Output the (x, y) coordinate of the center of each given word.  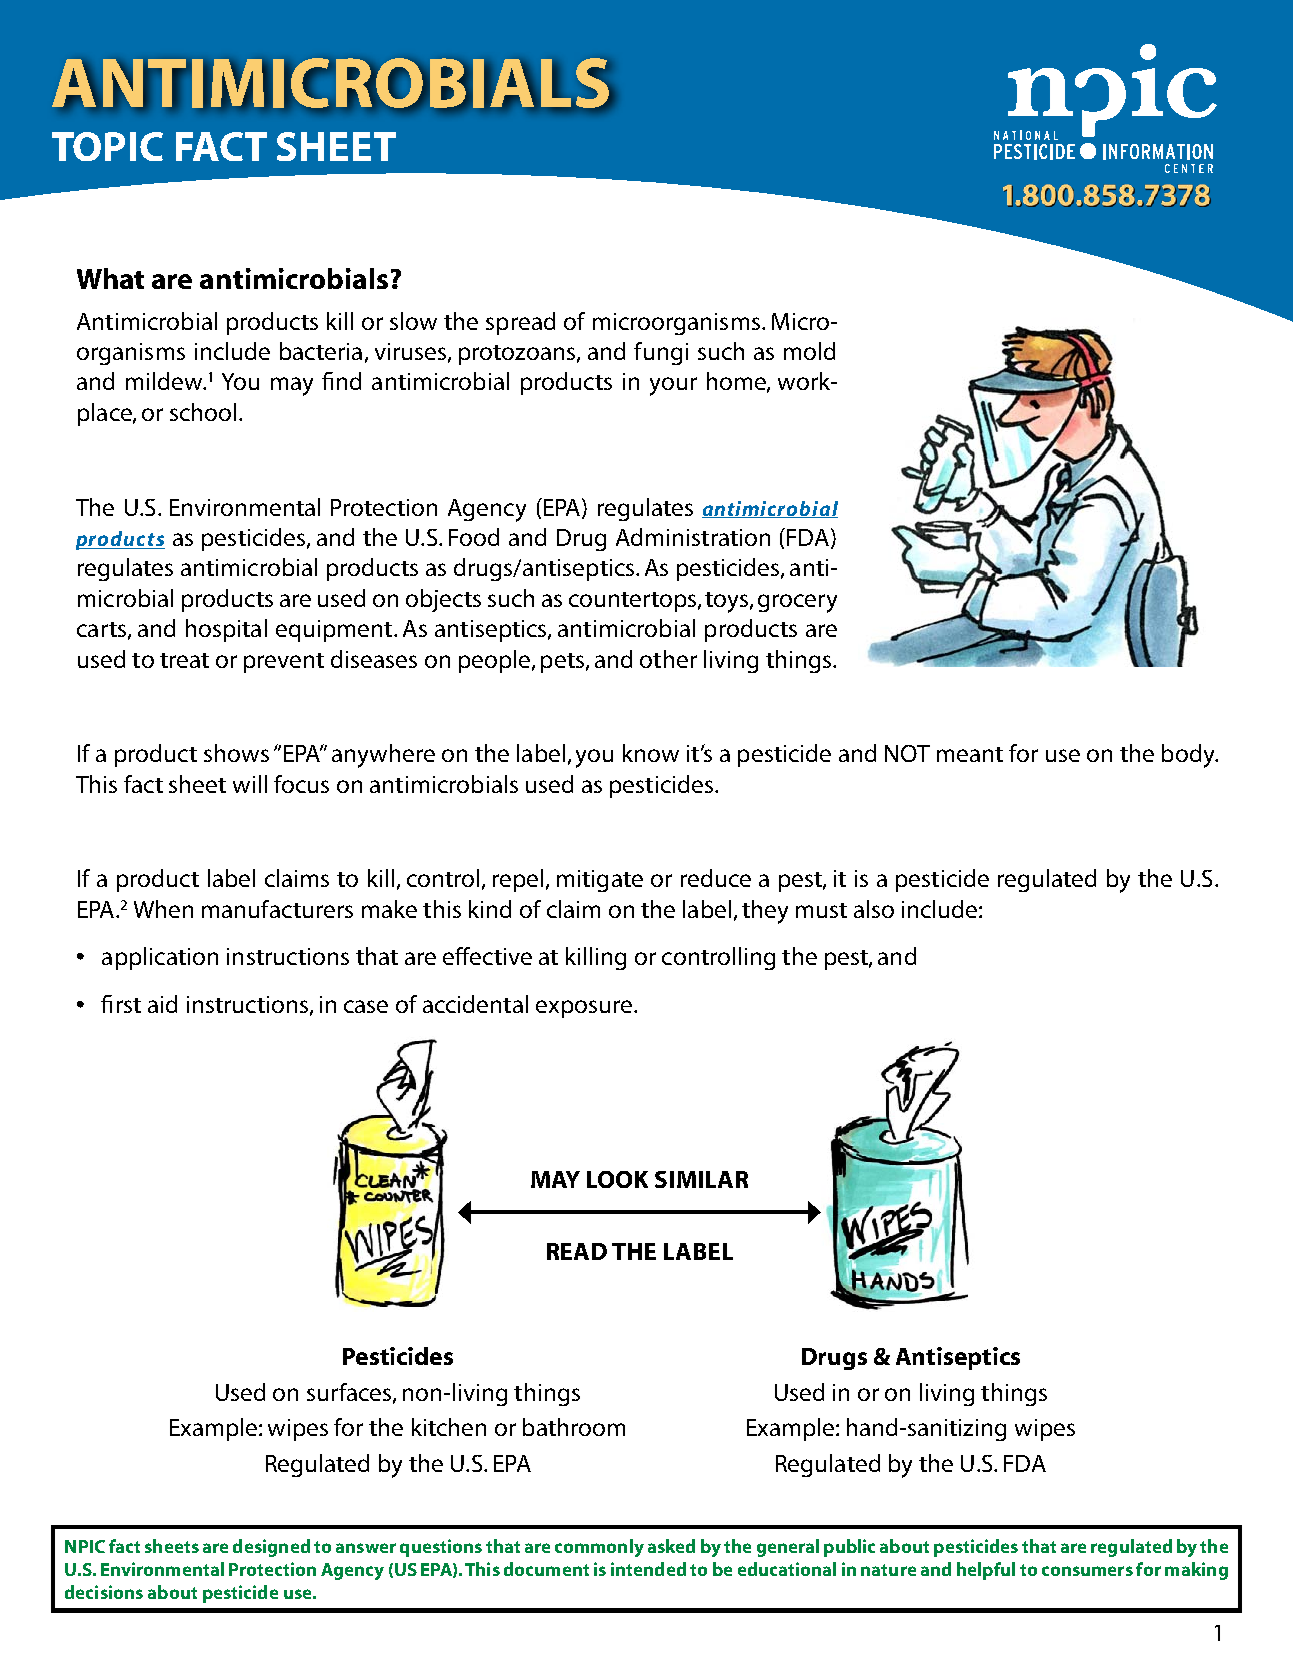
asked (671, 1546)
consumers (1087, 1571)
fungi (661, 353)
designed (271, 1548)
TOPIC (107, 146)
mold (809, 351)
